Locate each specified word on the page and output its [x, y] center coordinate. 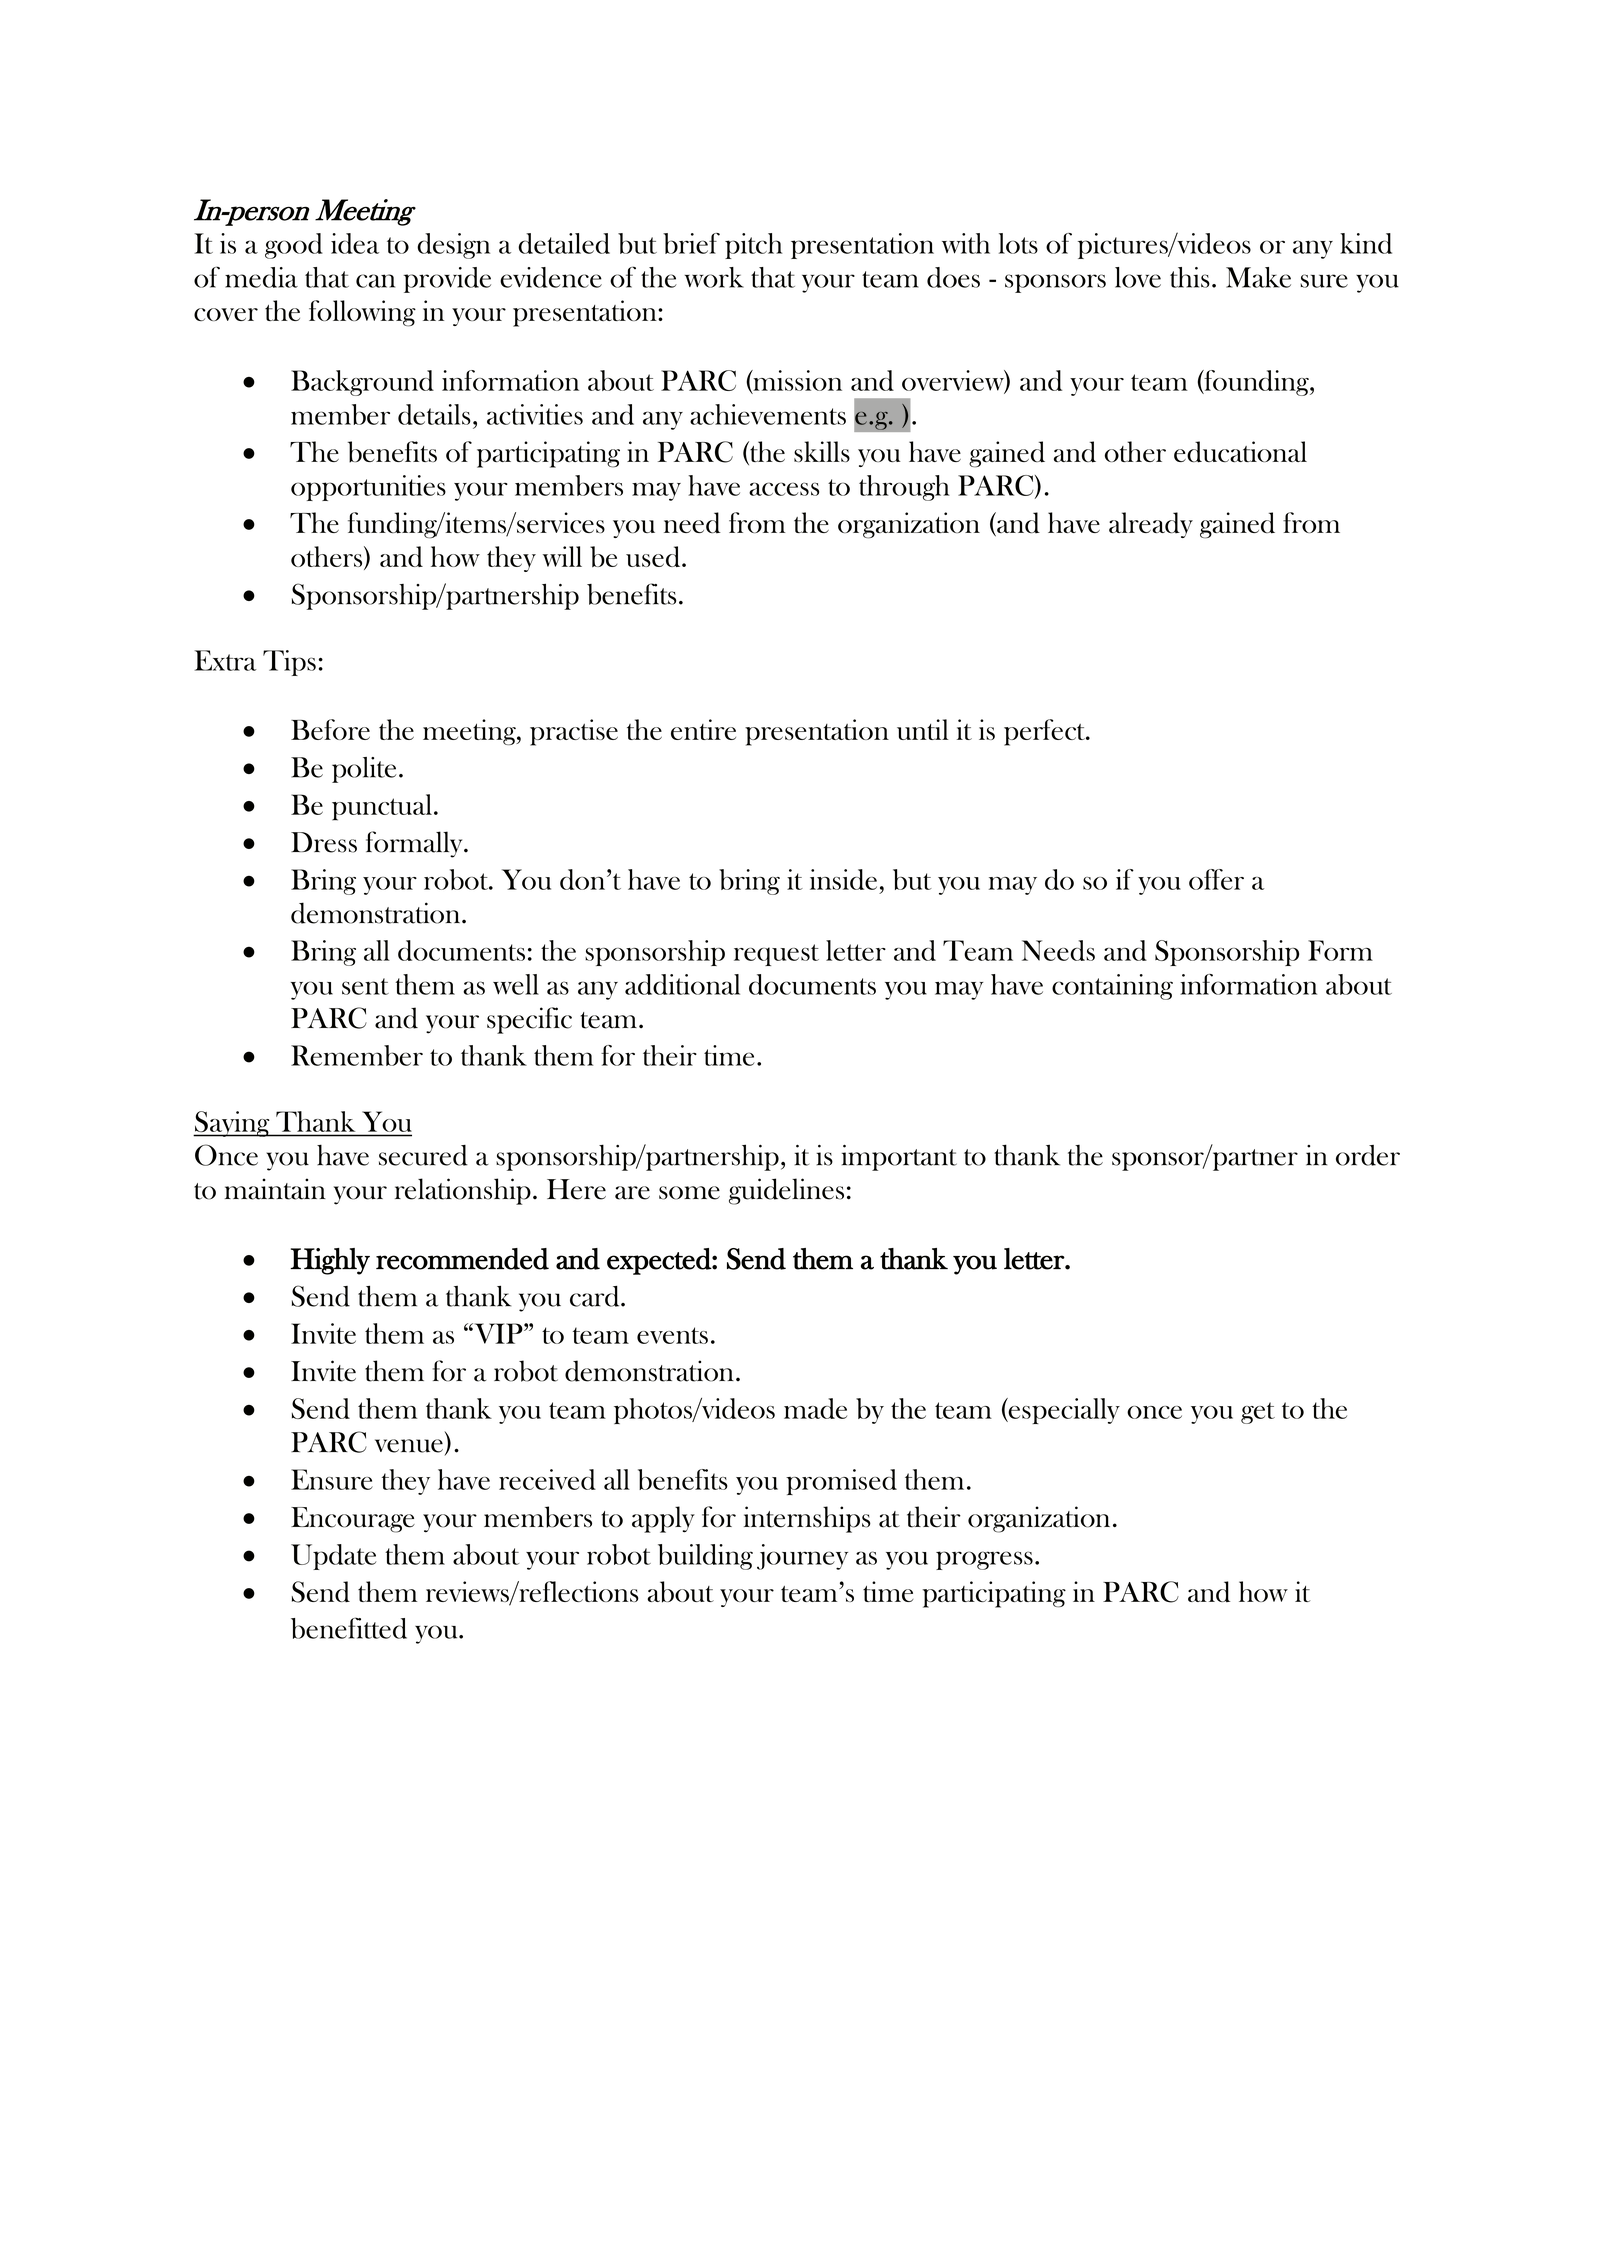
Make [1258, 277]
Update [333, 1557]
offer [1216, 879]
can [375, 281]
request [776, 955]
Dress [324, 842]
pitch [753, 246]
